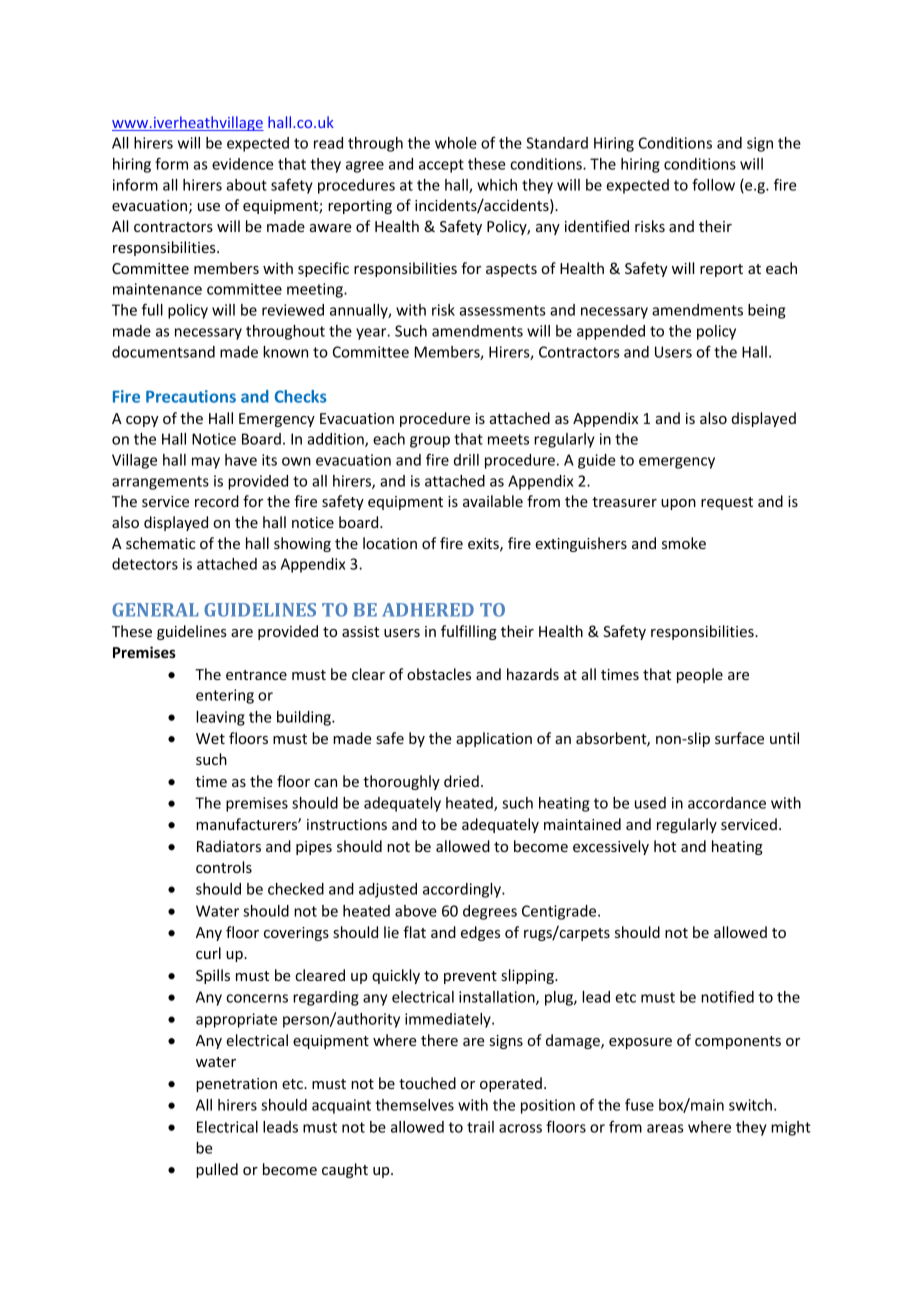  What do you see at coordinates (224, 867) in the screenshot?
I see `controls` at bounding box center [224, 867].
